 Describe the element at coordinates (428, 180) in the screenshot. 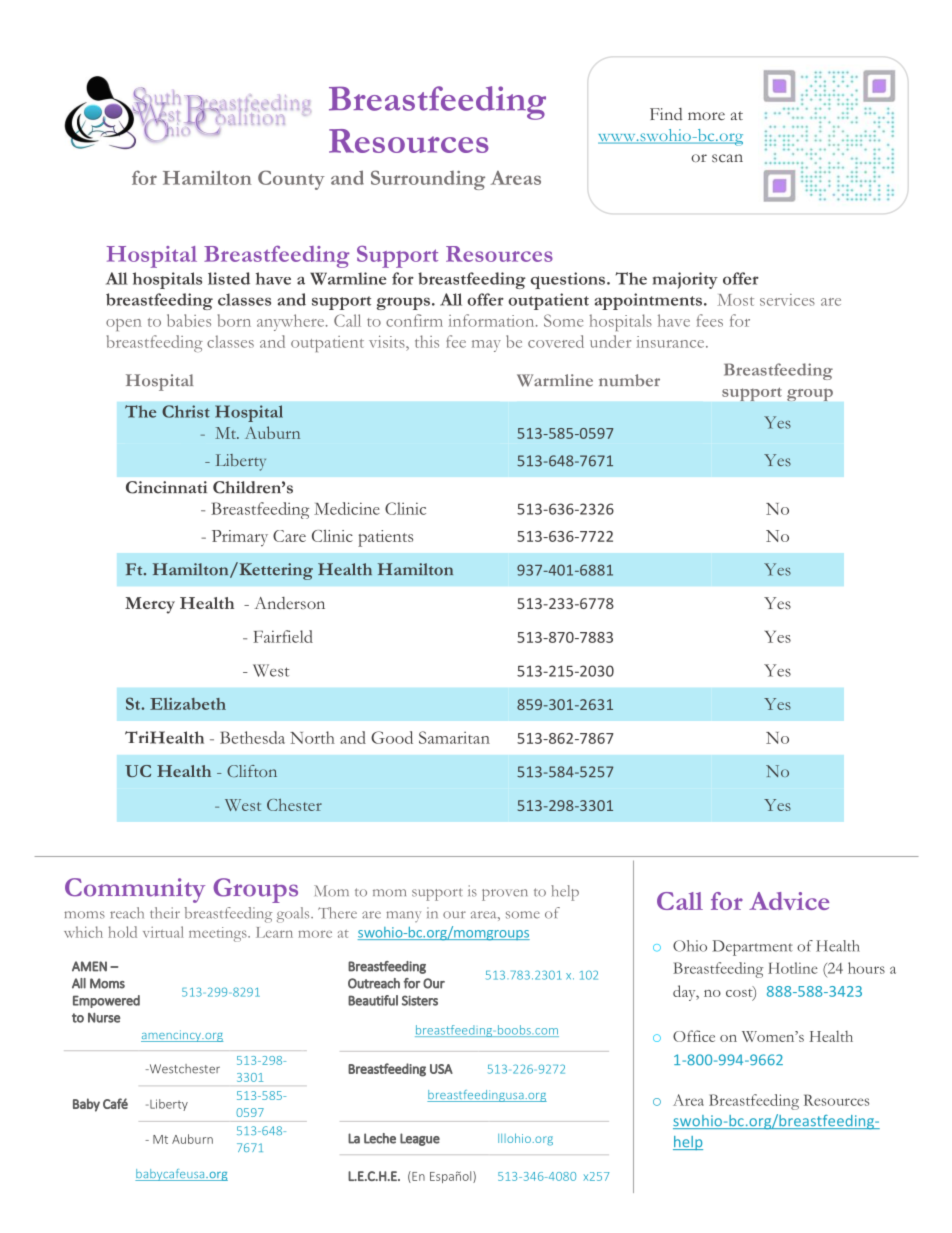

I see `Surrounding` at that location.
